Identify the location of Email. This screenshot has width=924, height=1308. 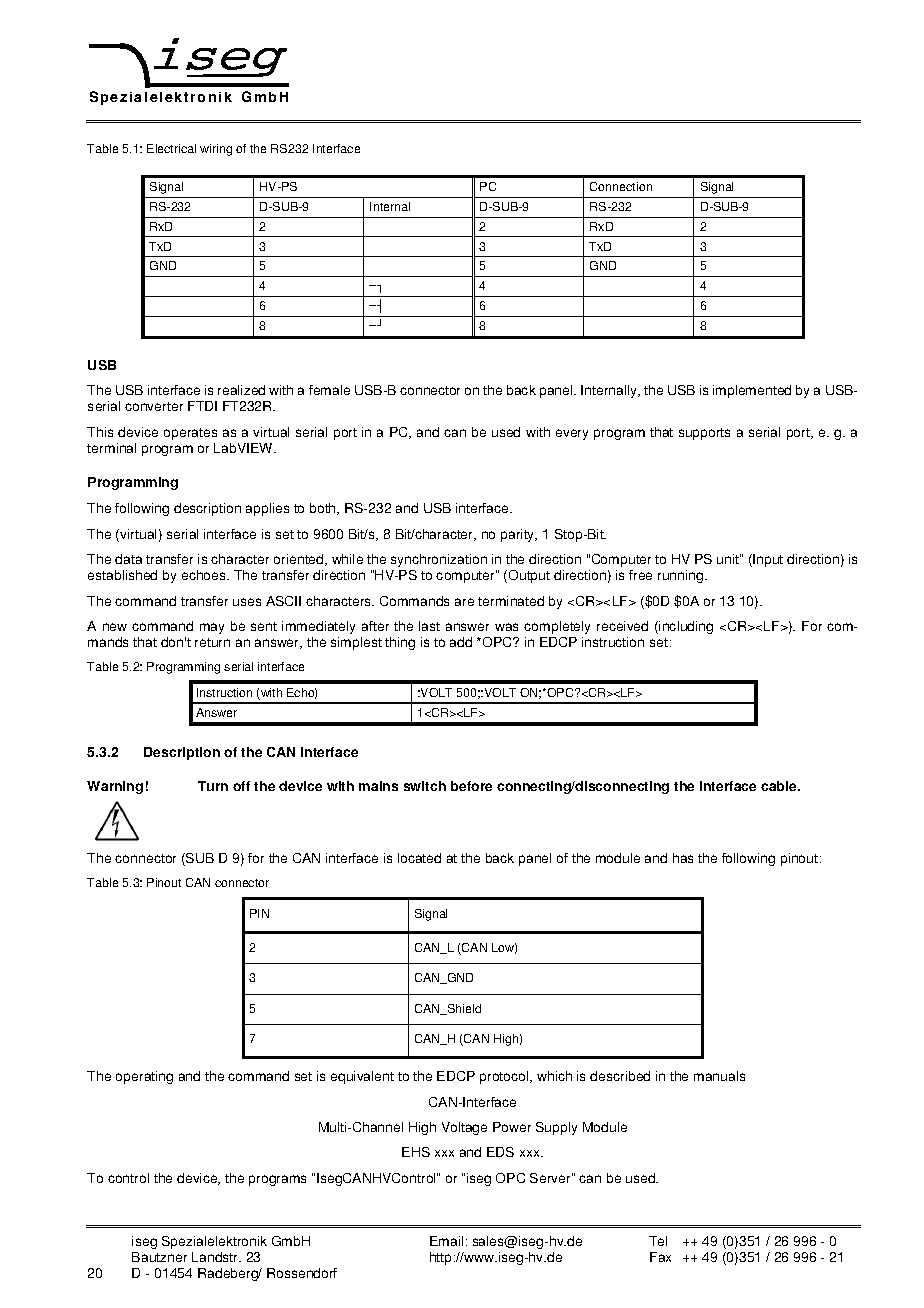
(446, 1241).
